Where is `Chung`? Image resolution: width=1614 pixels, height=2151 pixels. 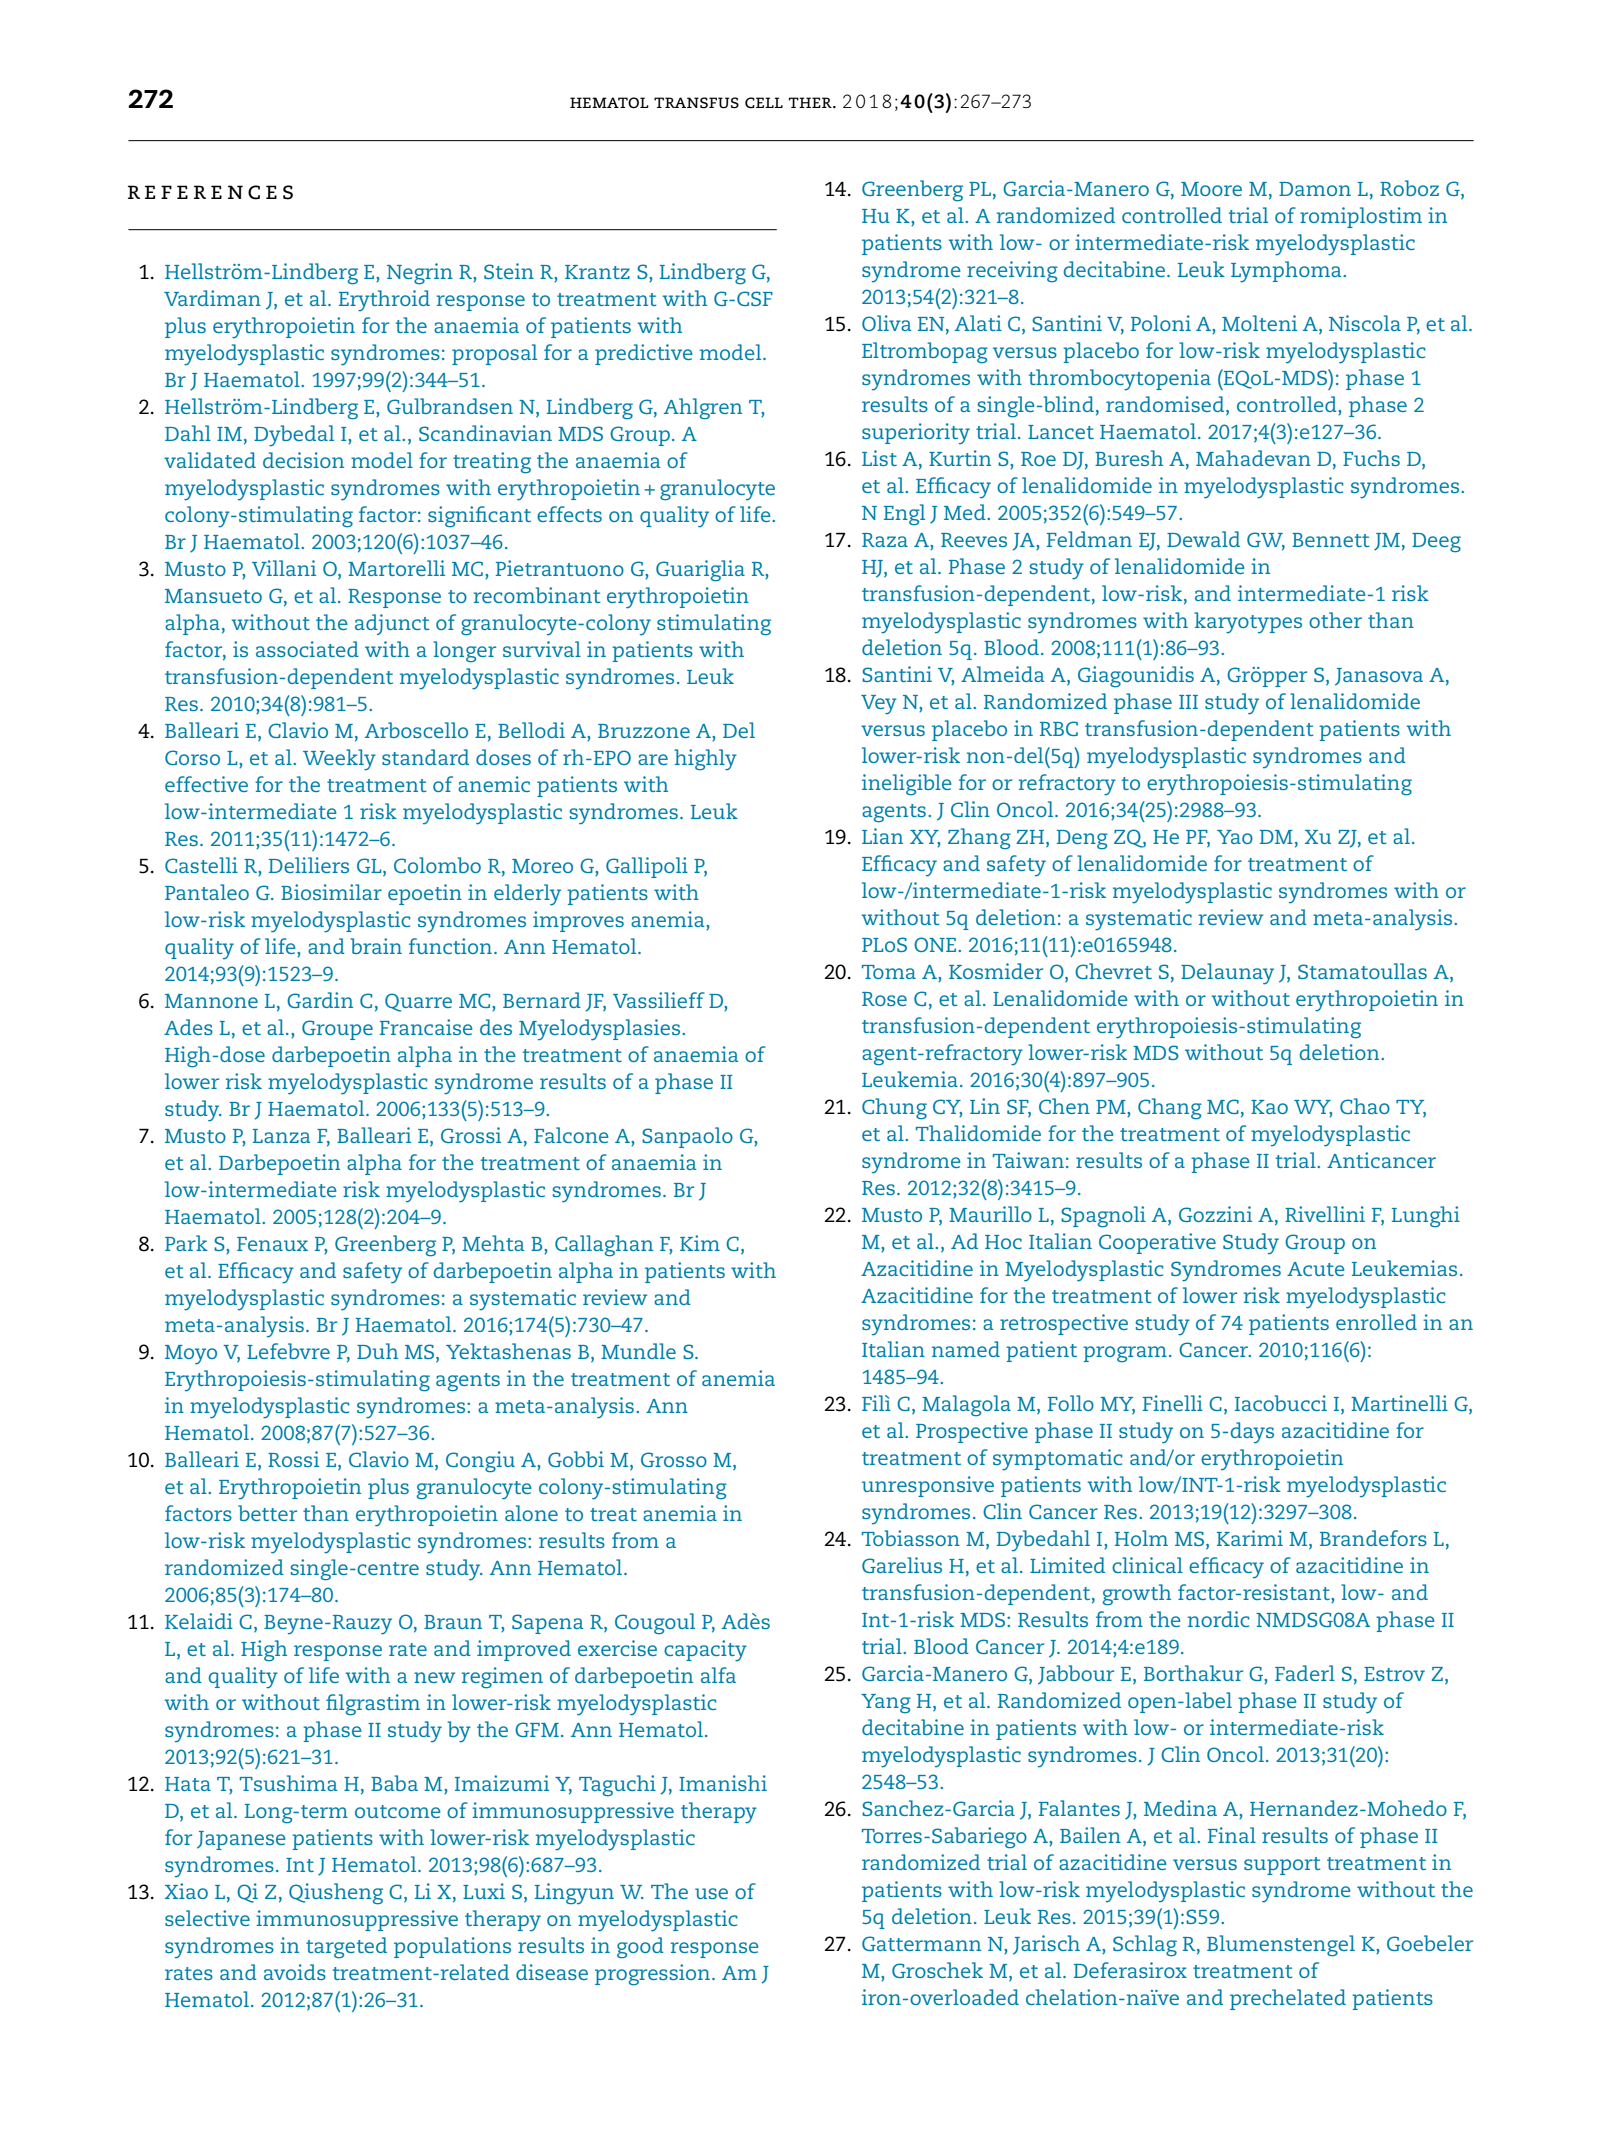
Chung is located at coordinates (894, 1109).
